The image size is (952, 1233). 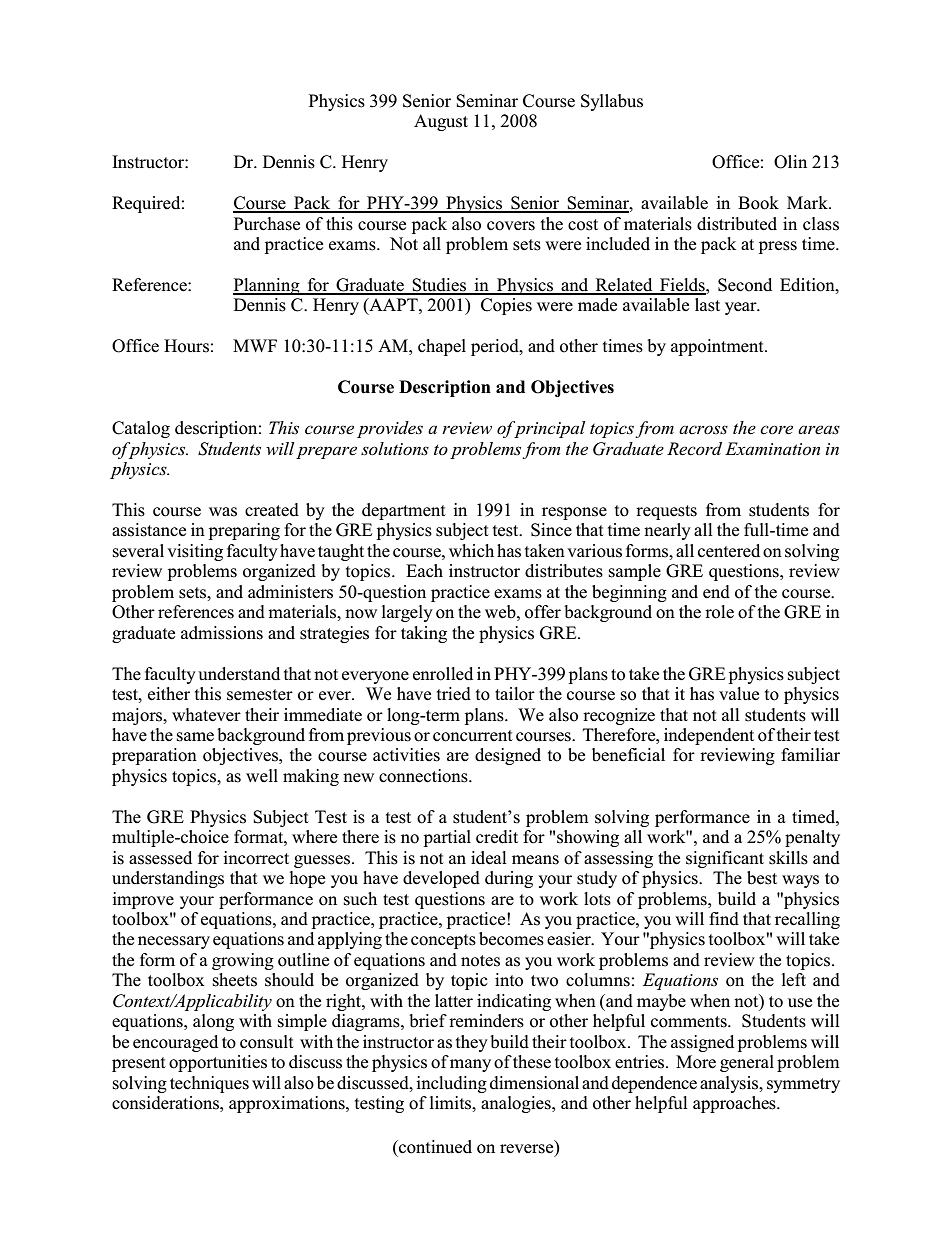 I want to click on techniques, so click(x=209, y=1084).
